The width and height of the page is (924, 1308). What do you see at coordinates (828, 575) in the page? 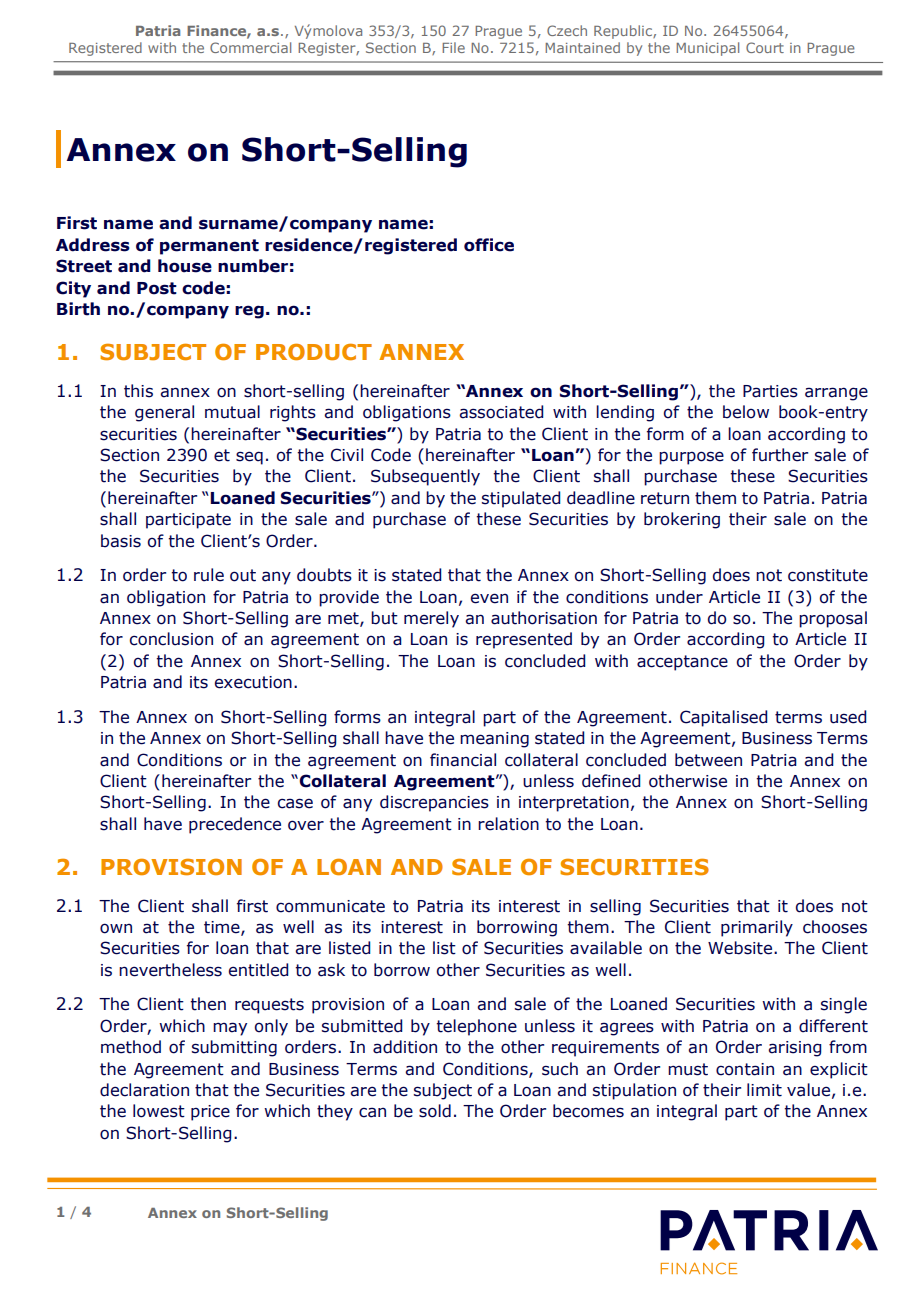
I see `constitute` at bounding box center [828, 575].
